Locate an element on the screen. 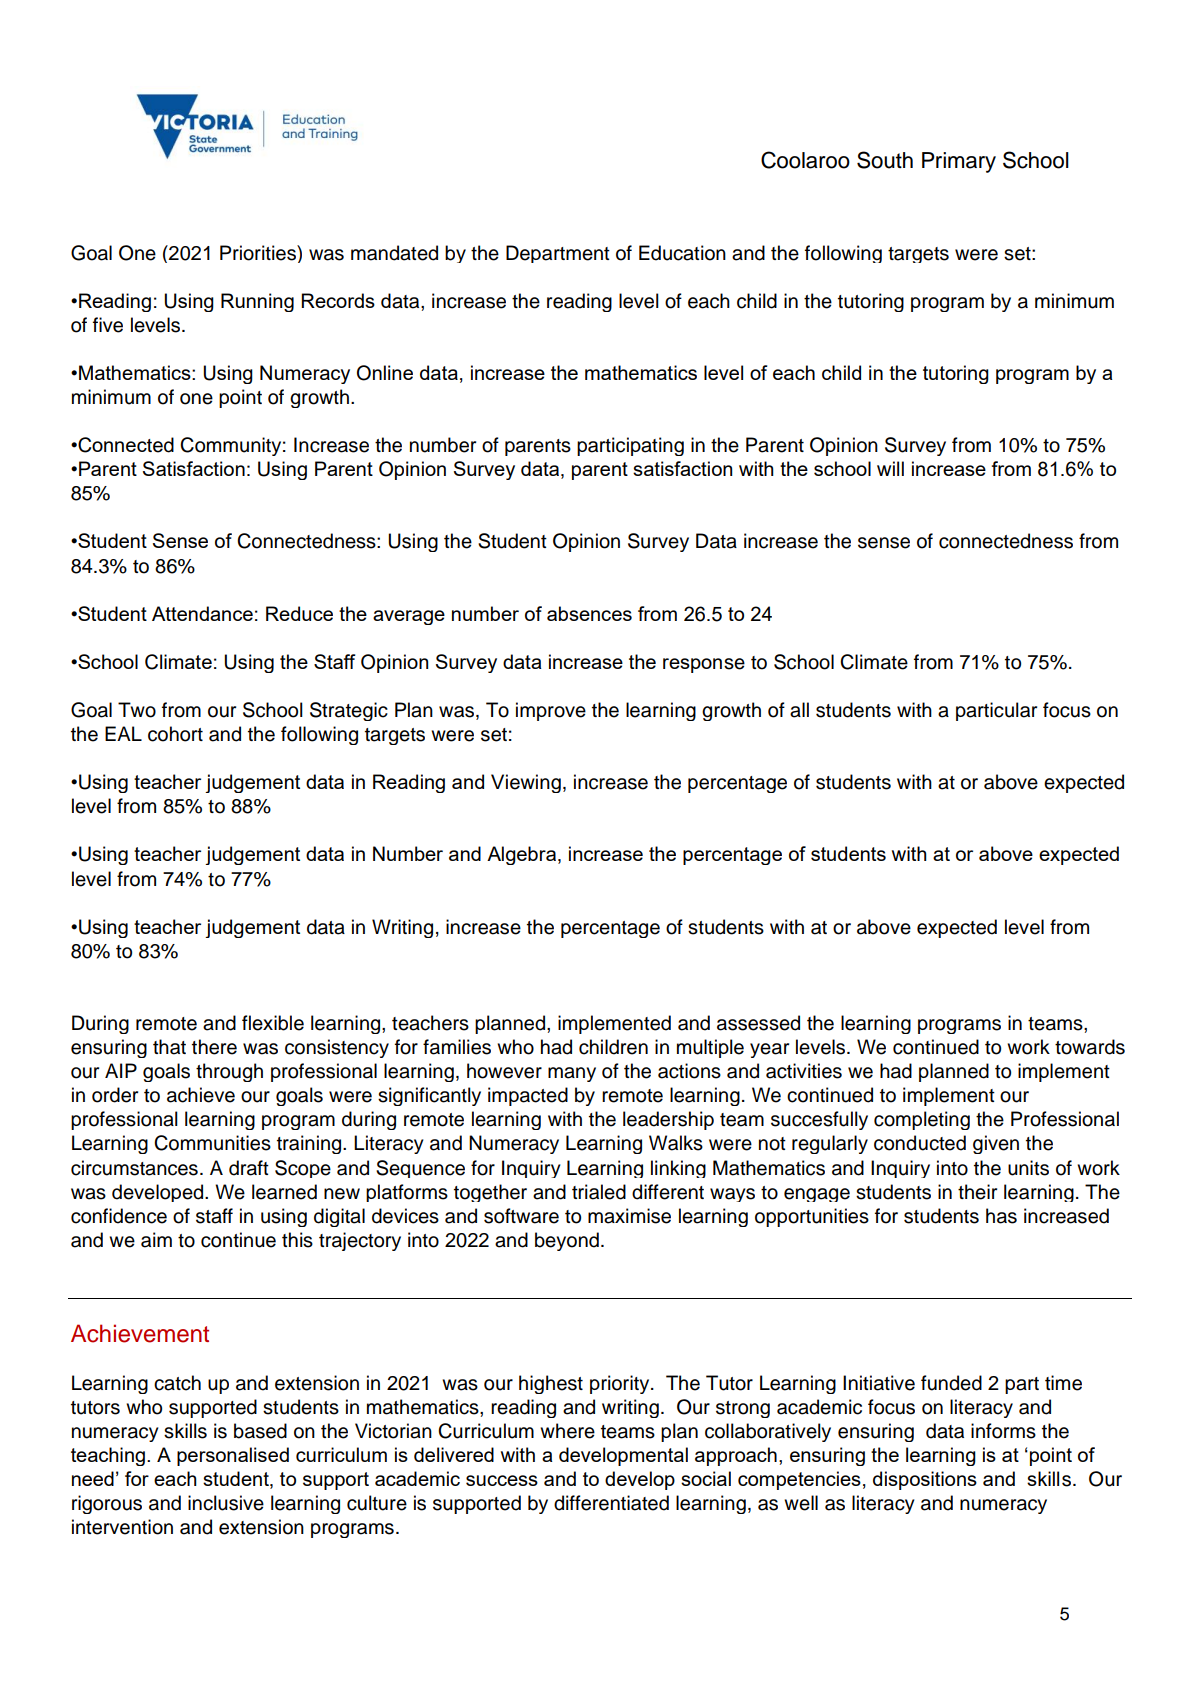  Priorities is located at coordinates (259, 253).
